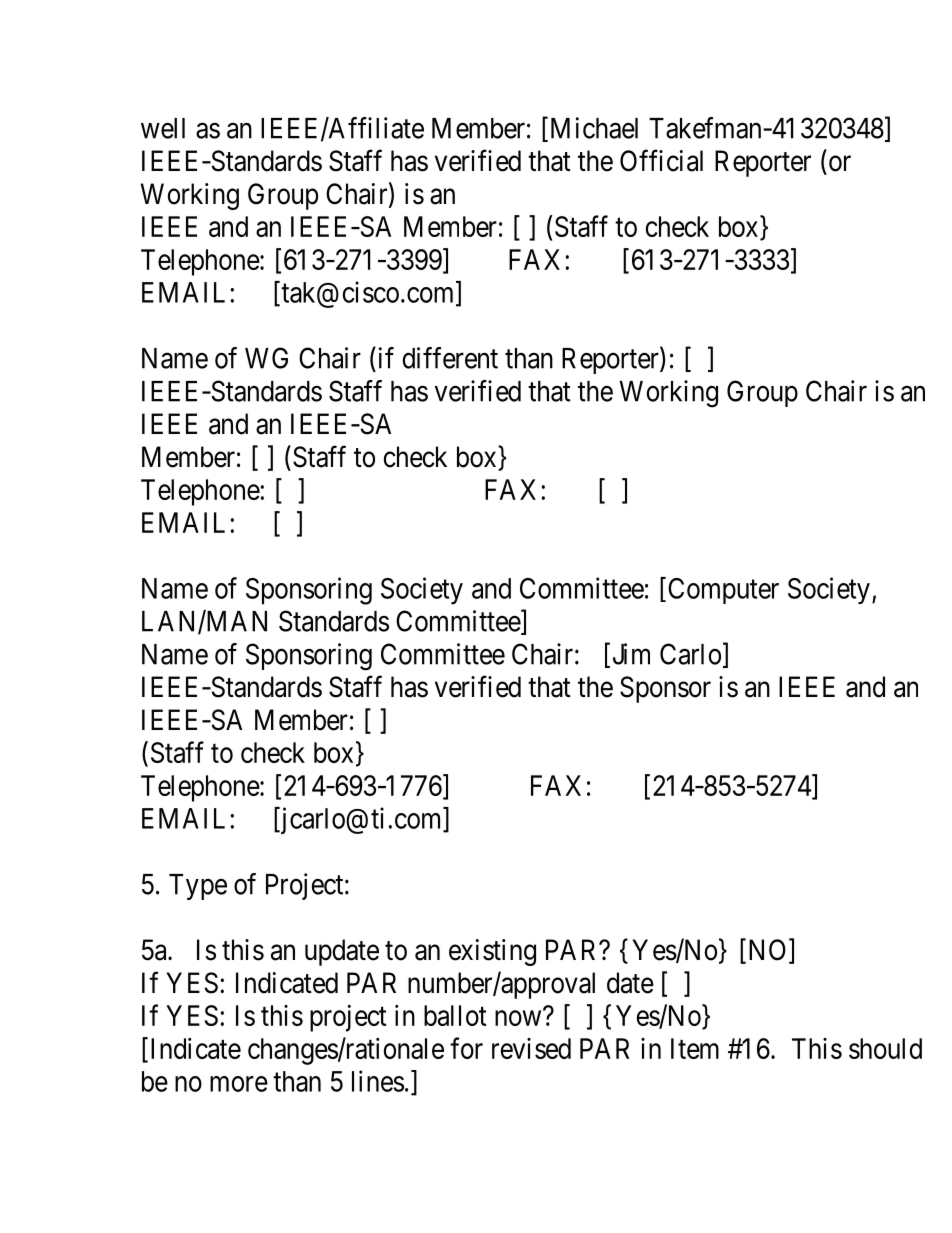 The width and height of the screenshot is (952, 1233). What do you see at coordinates (723, 591) in the screenshot?
I see `Computer` at bounding box center [723, 591].
